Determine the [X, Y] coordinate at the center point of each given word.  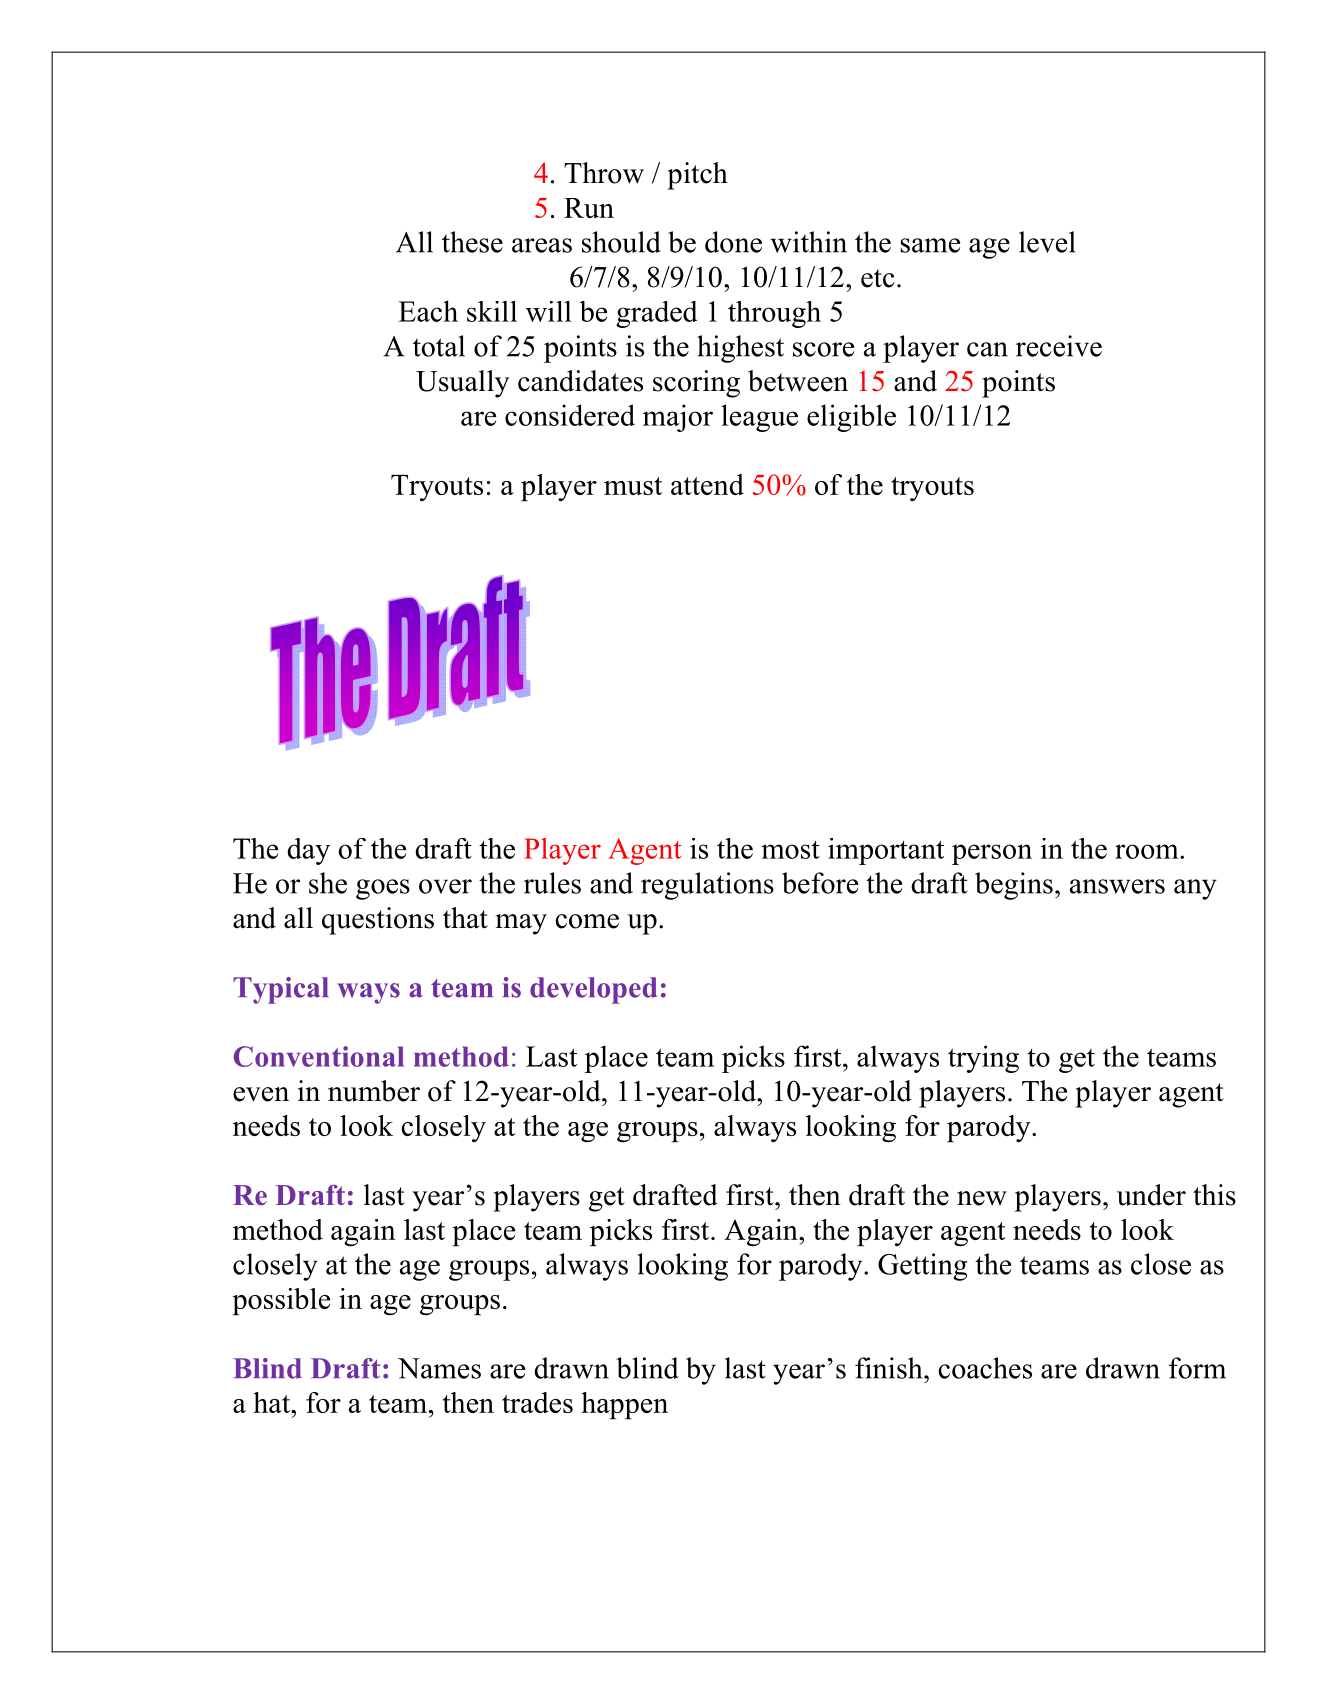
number [374, 1091]
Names [439, 1368]
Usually [462, 384]
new [982, 1198]
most [790, 850]
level [1047, 242]
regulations [707, 886]
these [472, 242]
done [733, 242]
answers [1117, 886]
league [759, 418]
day [308, 851]
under [1151, 1195]
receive [1059, 346]
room [1148, 851]
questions [378, 921]
